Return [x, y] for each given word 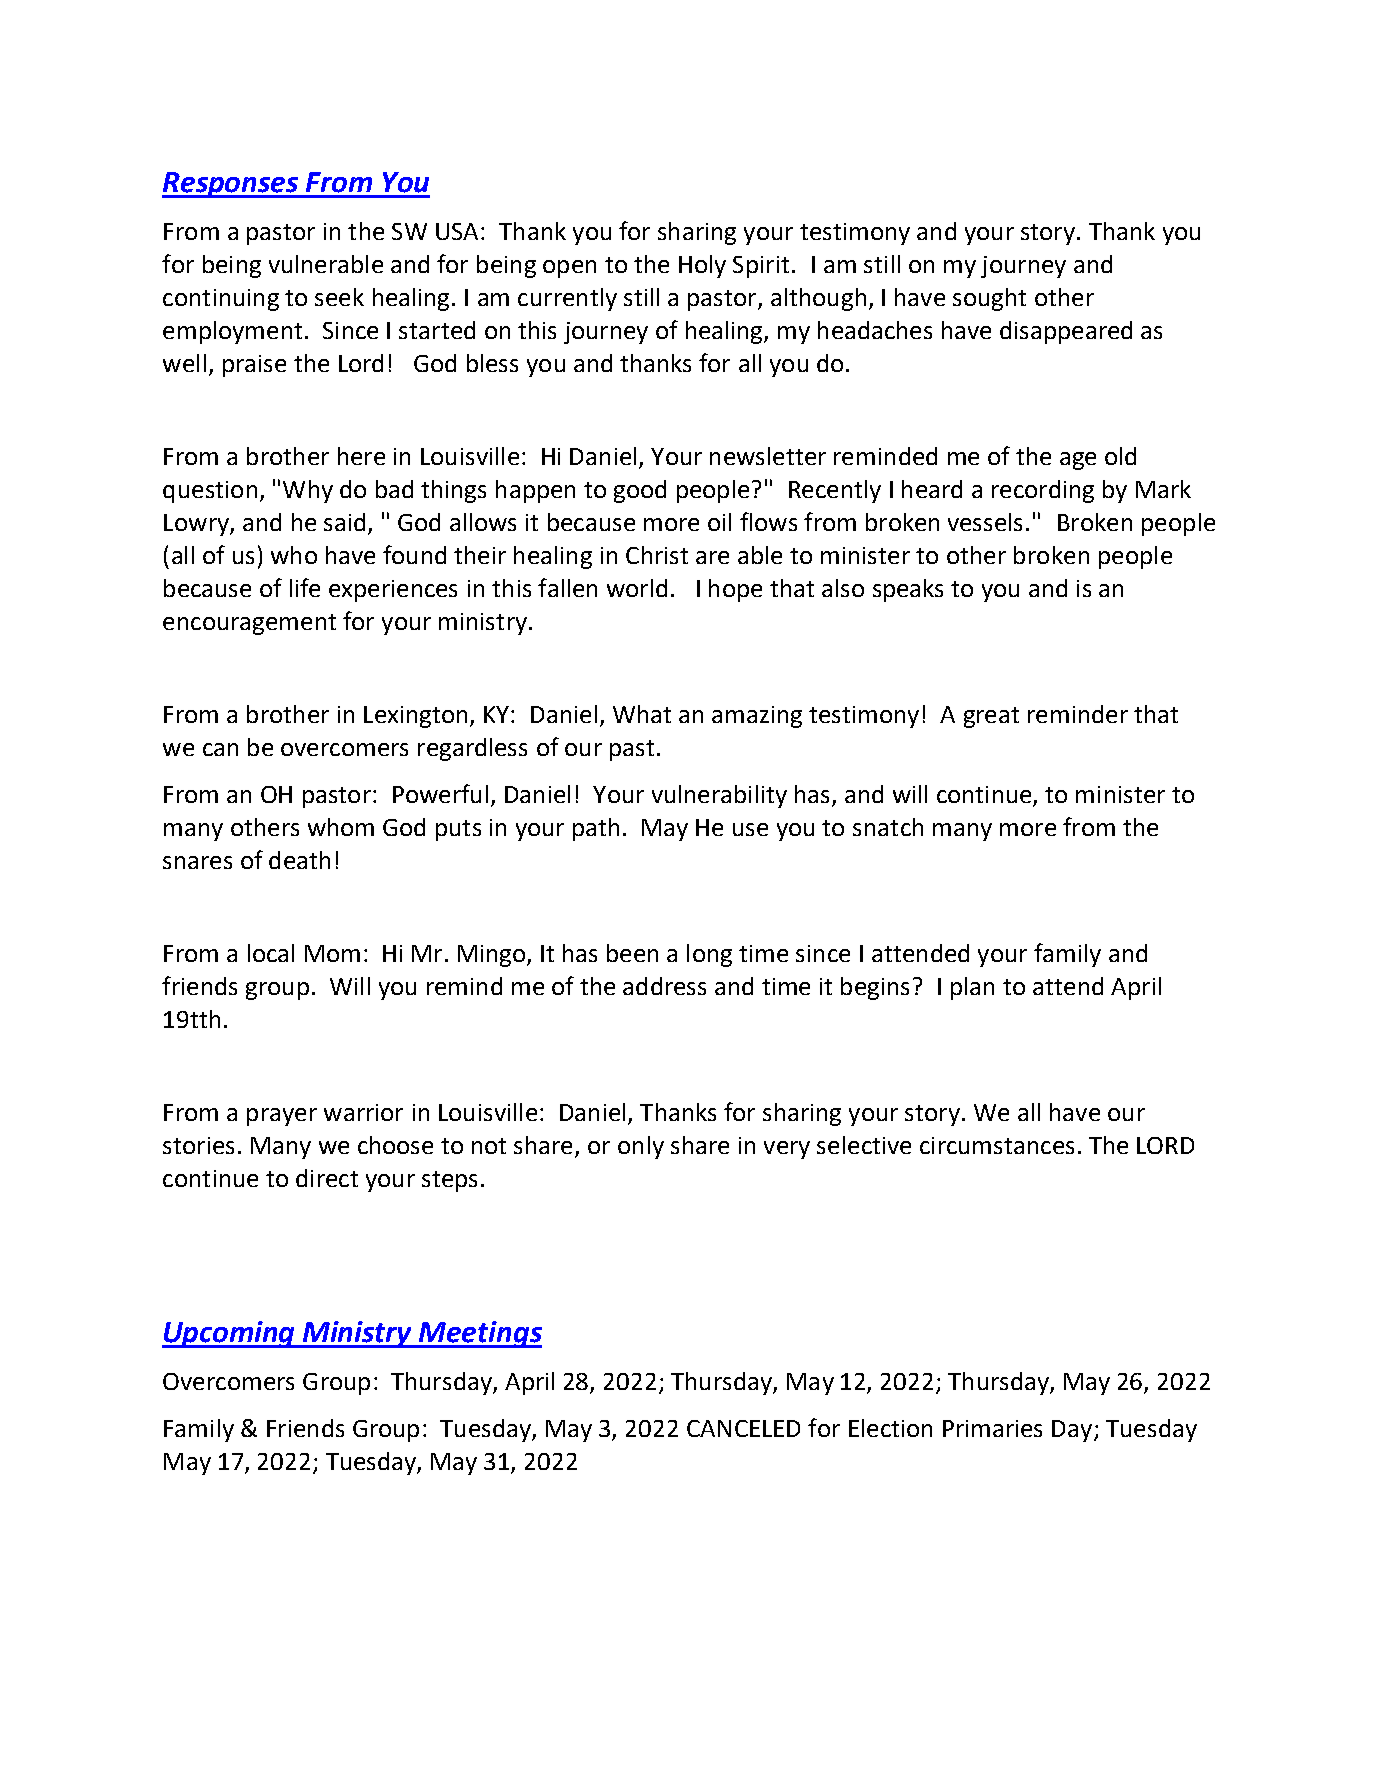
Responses [231, 185]
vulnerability [719, 796]
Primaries [992, 1428]
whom [341, 827]
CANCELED [743, 1428]
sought [989, 299]
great [991, 717]
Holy [702, 266]
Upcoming [230, 1334]
